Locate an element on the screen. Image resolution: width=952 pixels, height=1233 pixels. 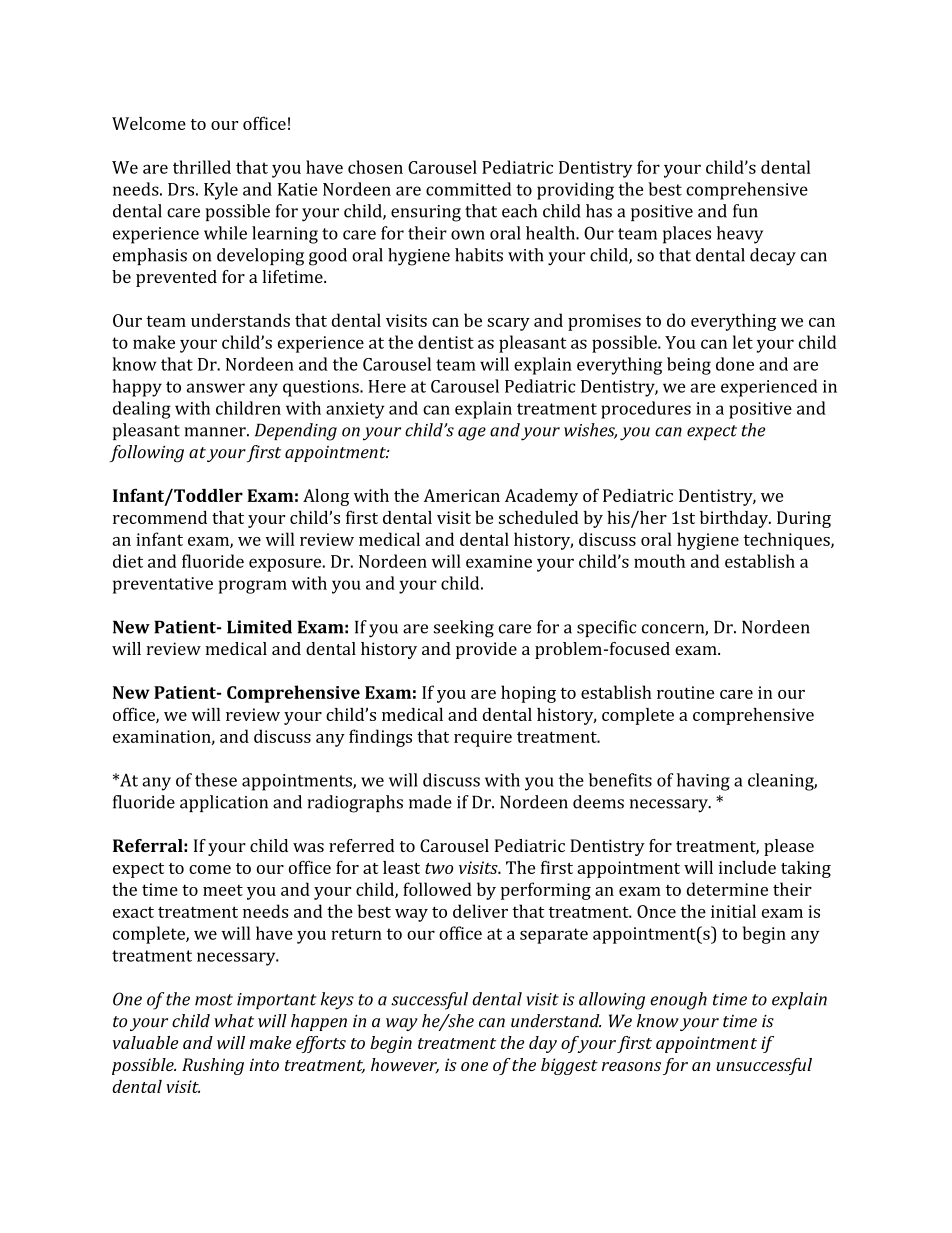
two is located at coordinates (439, 868).
